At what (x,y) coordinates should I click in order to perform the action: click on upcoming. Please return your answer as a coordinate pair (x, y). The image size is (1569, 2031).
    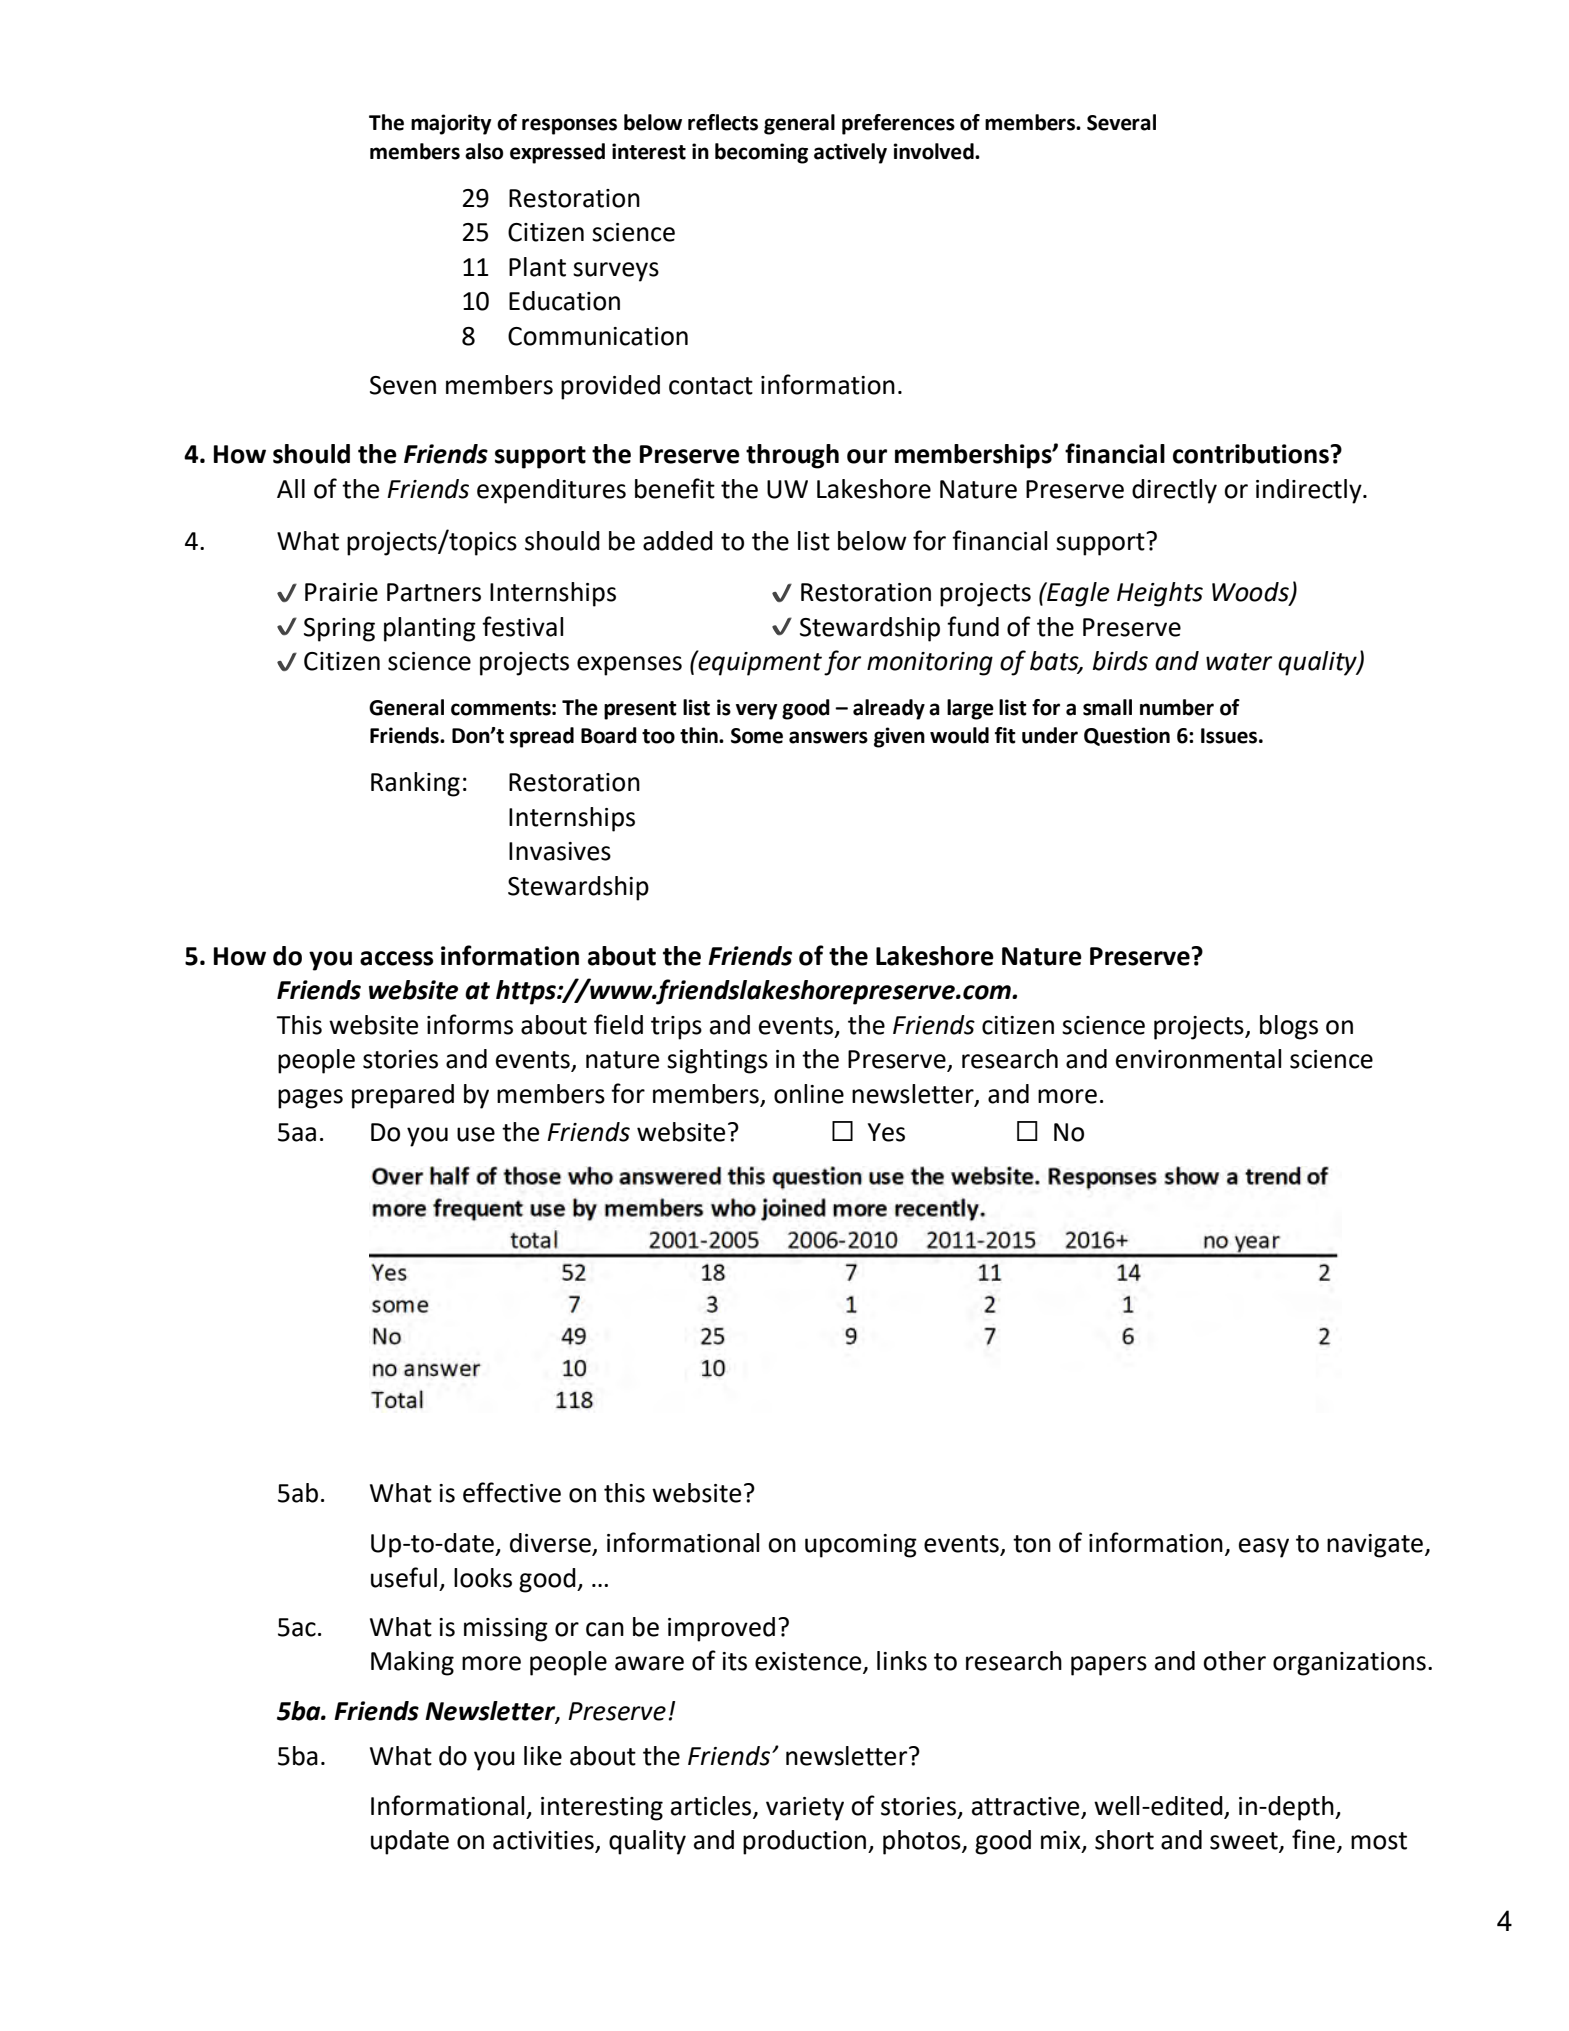
    Looking at the image, I should click on (861, 1546).
